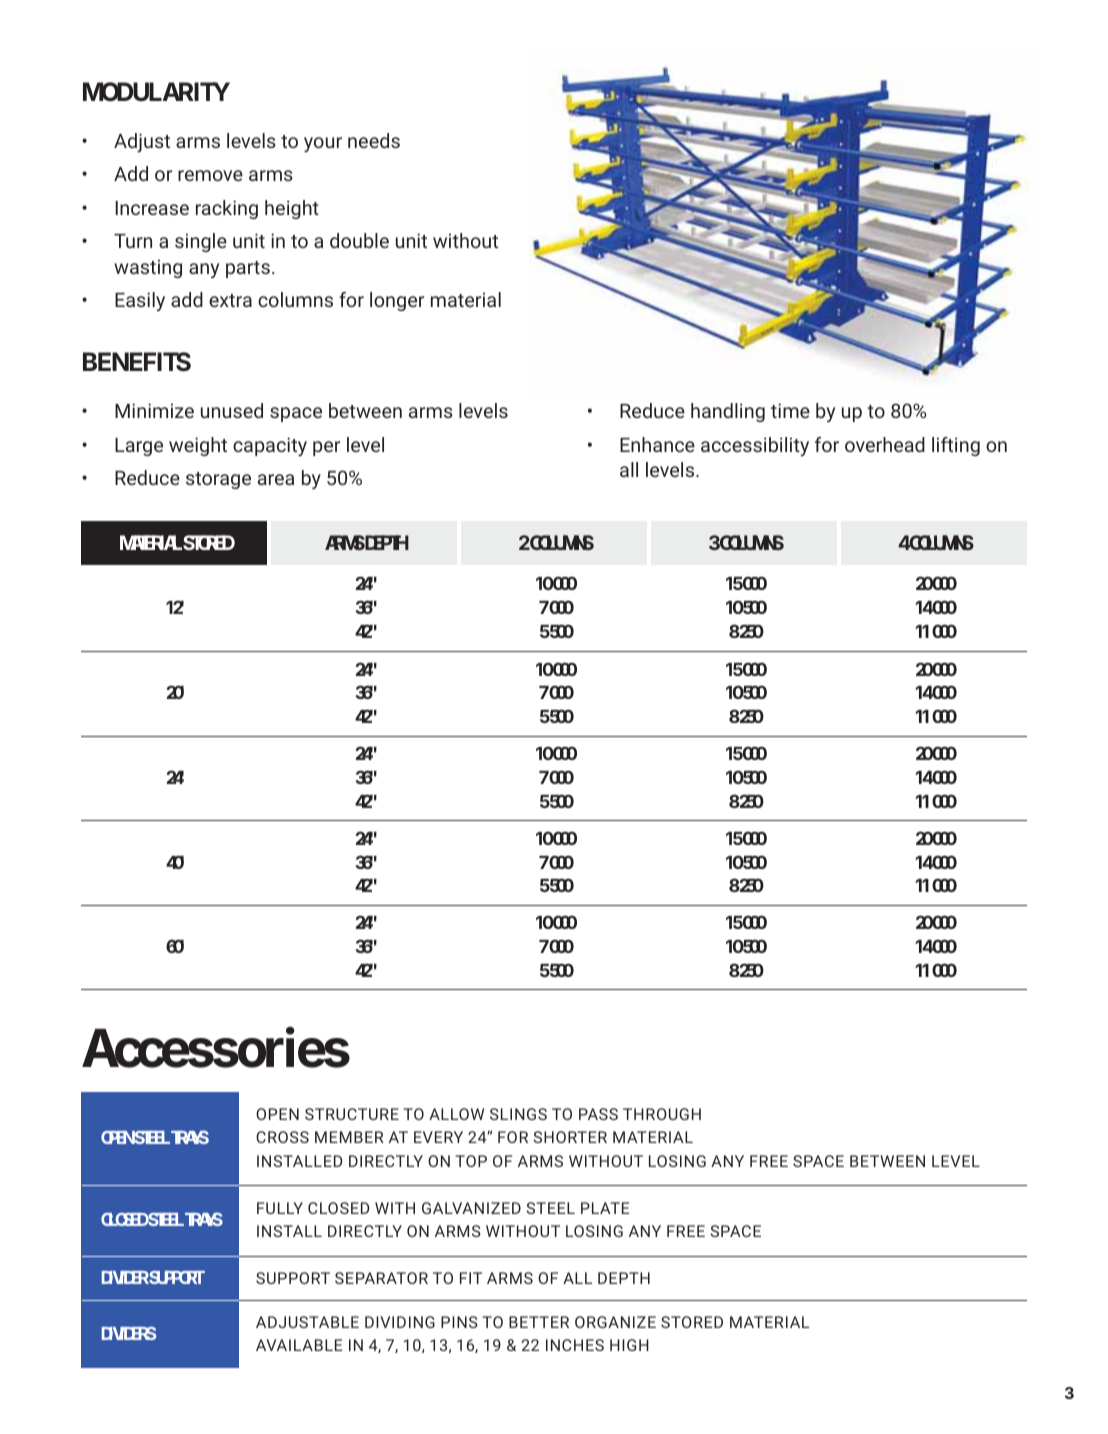  What do you see at coordinates (374, 140) in the screenshot?
I see `needs` at bounding box center [374, 140].
